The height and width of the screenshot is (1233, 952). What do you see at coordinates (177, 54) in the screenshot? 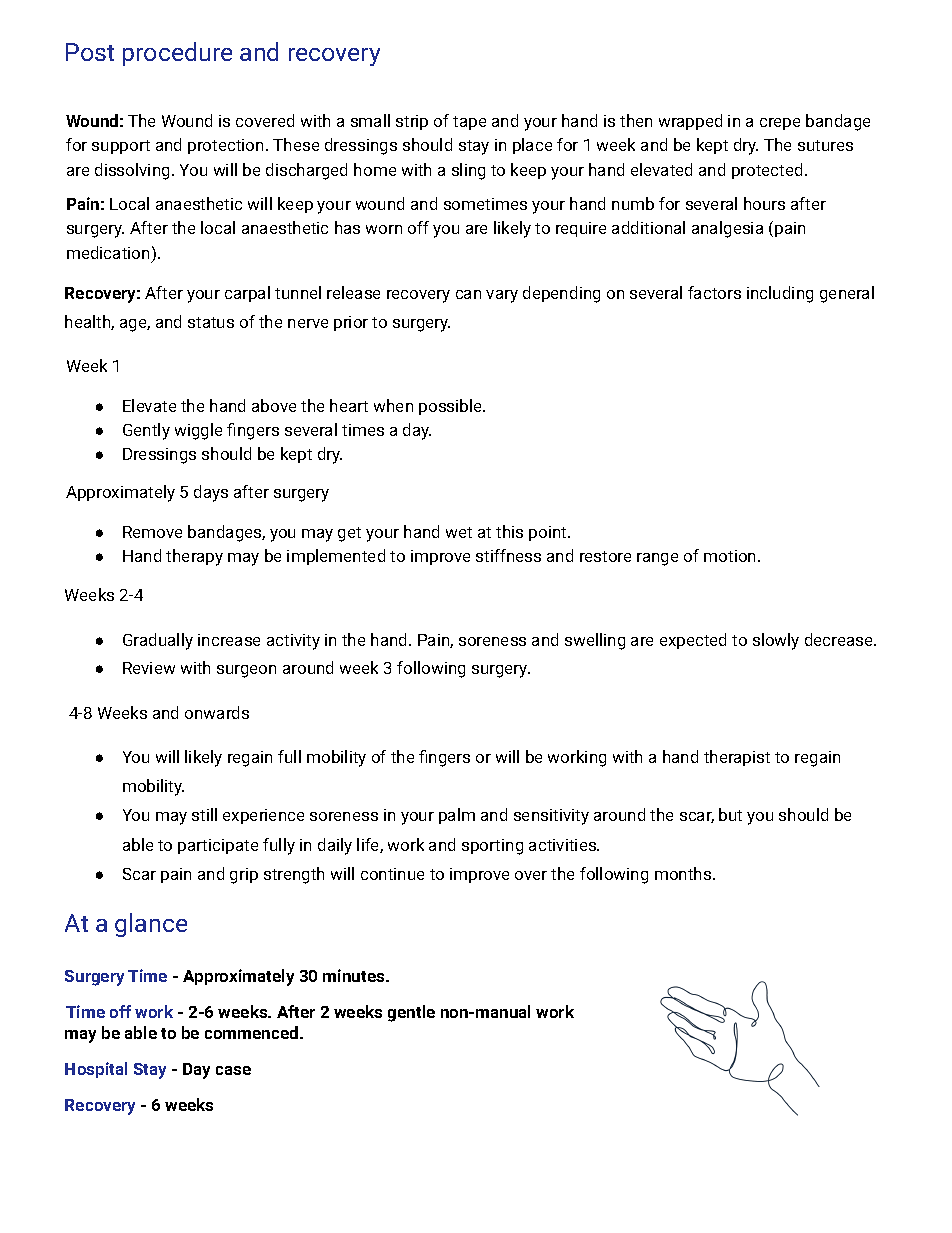
I see `procedure` at bounding box center [177, 54].
